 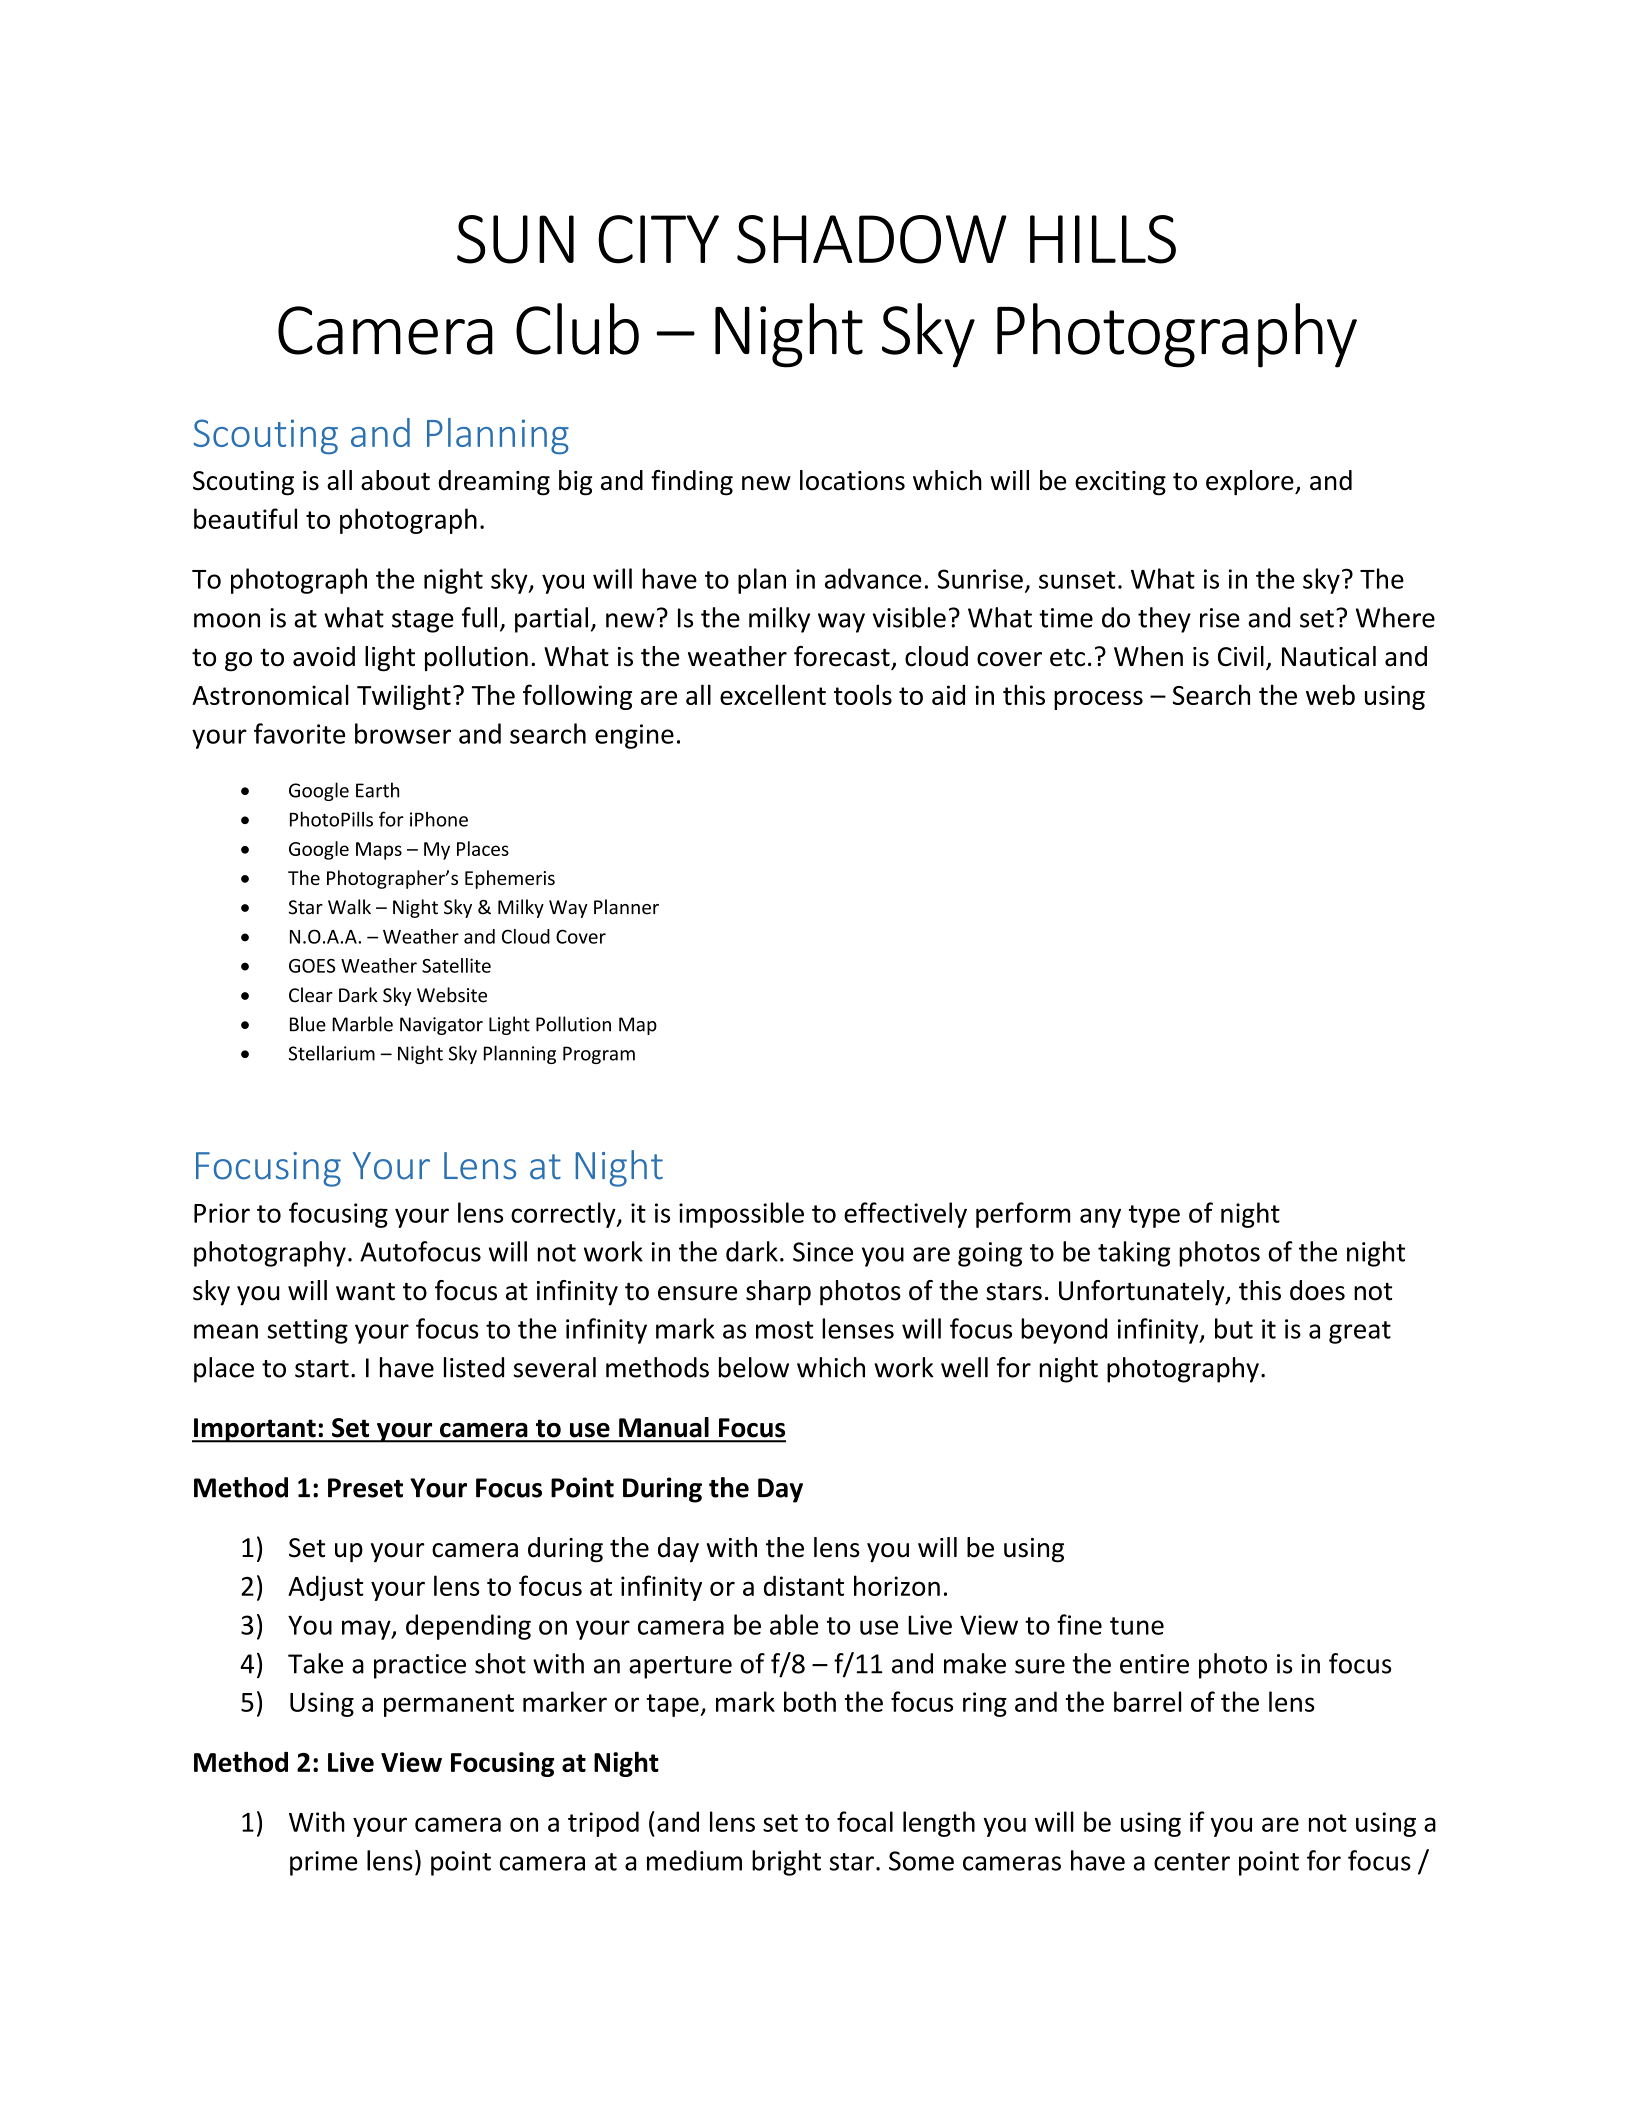 What do you see at coordinates (872, 239) in the screenshot?
I see `SHADOW` at bounding box center [872, 239].
